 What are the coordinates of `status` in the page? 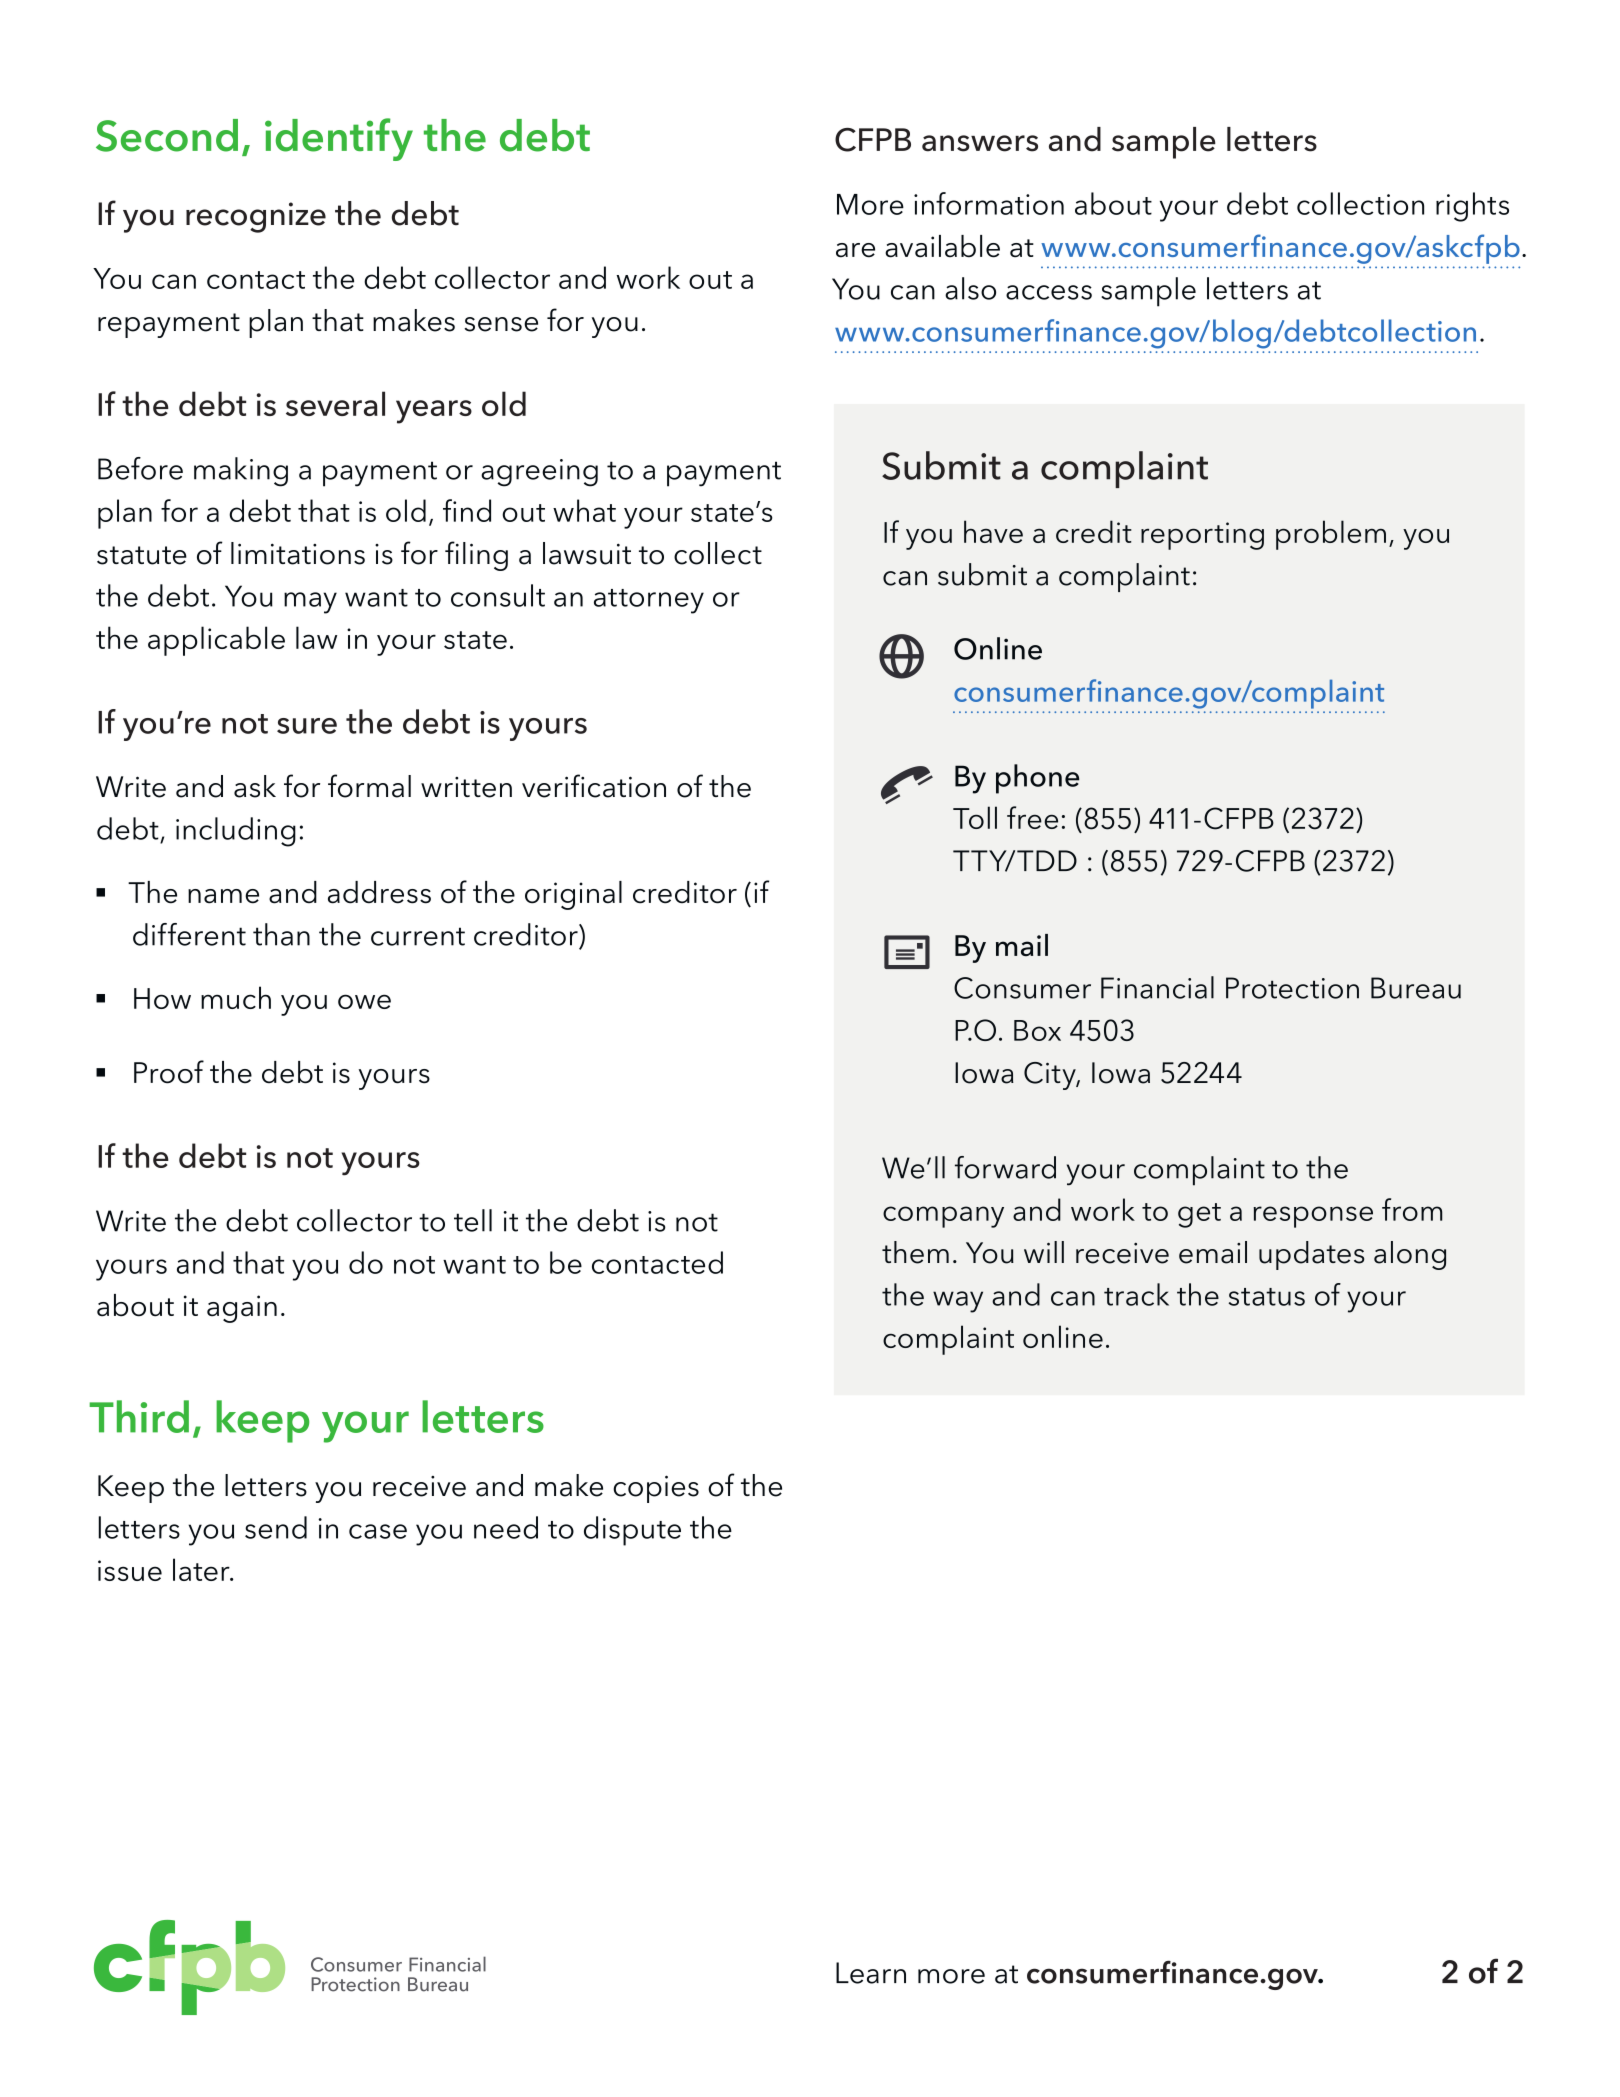 It's located at (1267, 1297).
